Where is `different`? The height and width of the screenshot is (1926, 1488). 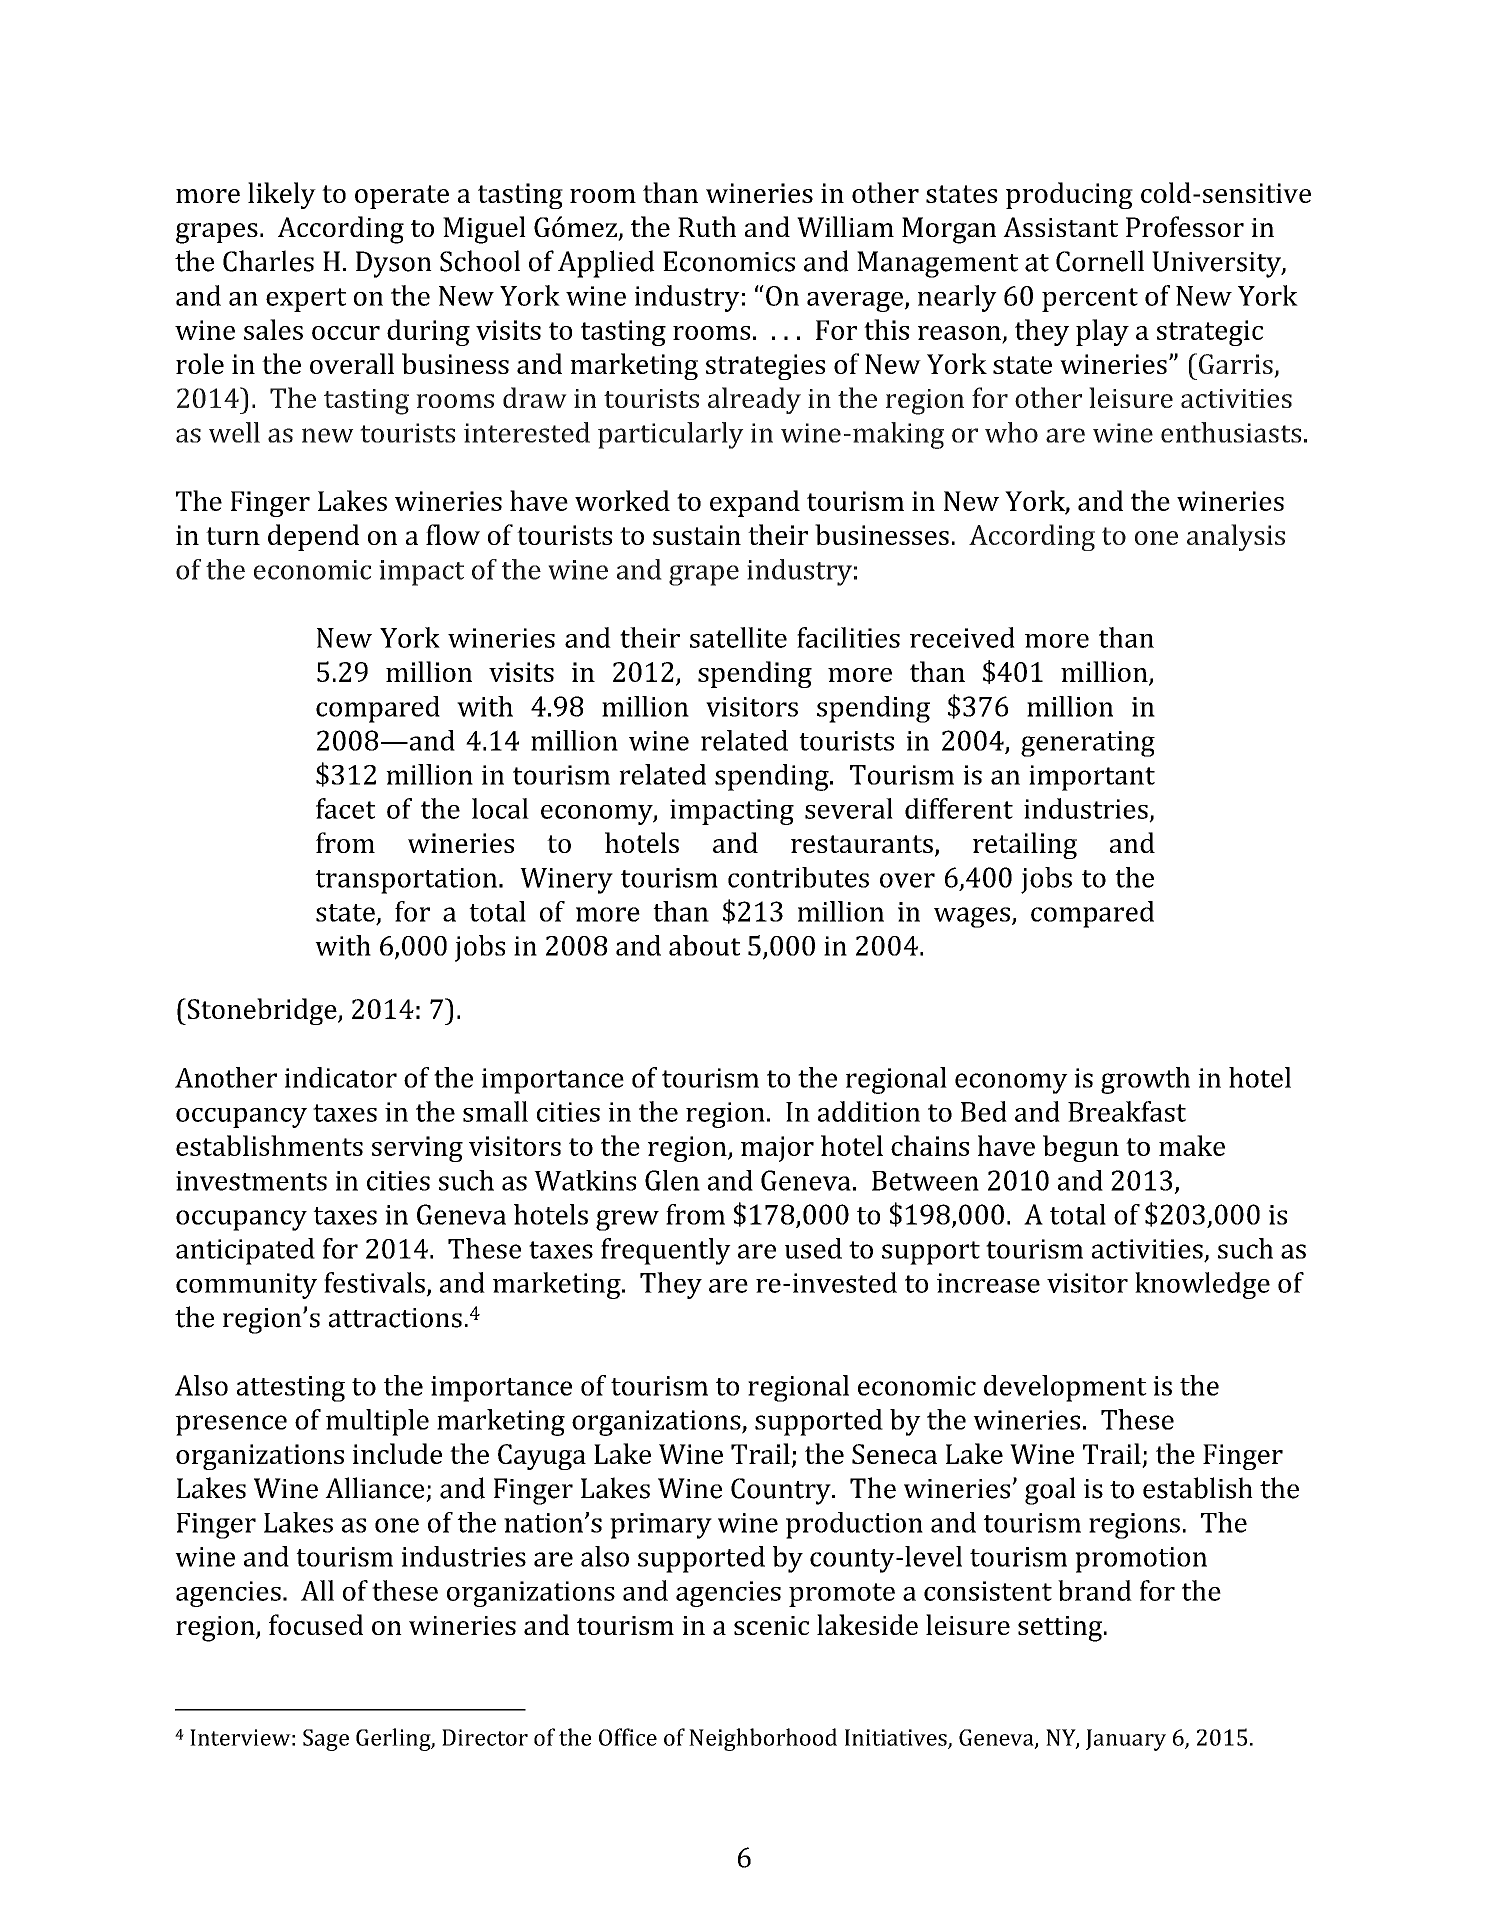
different is located at coordinates (959, 808).
